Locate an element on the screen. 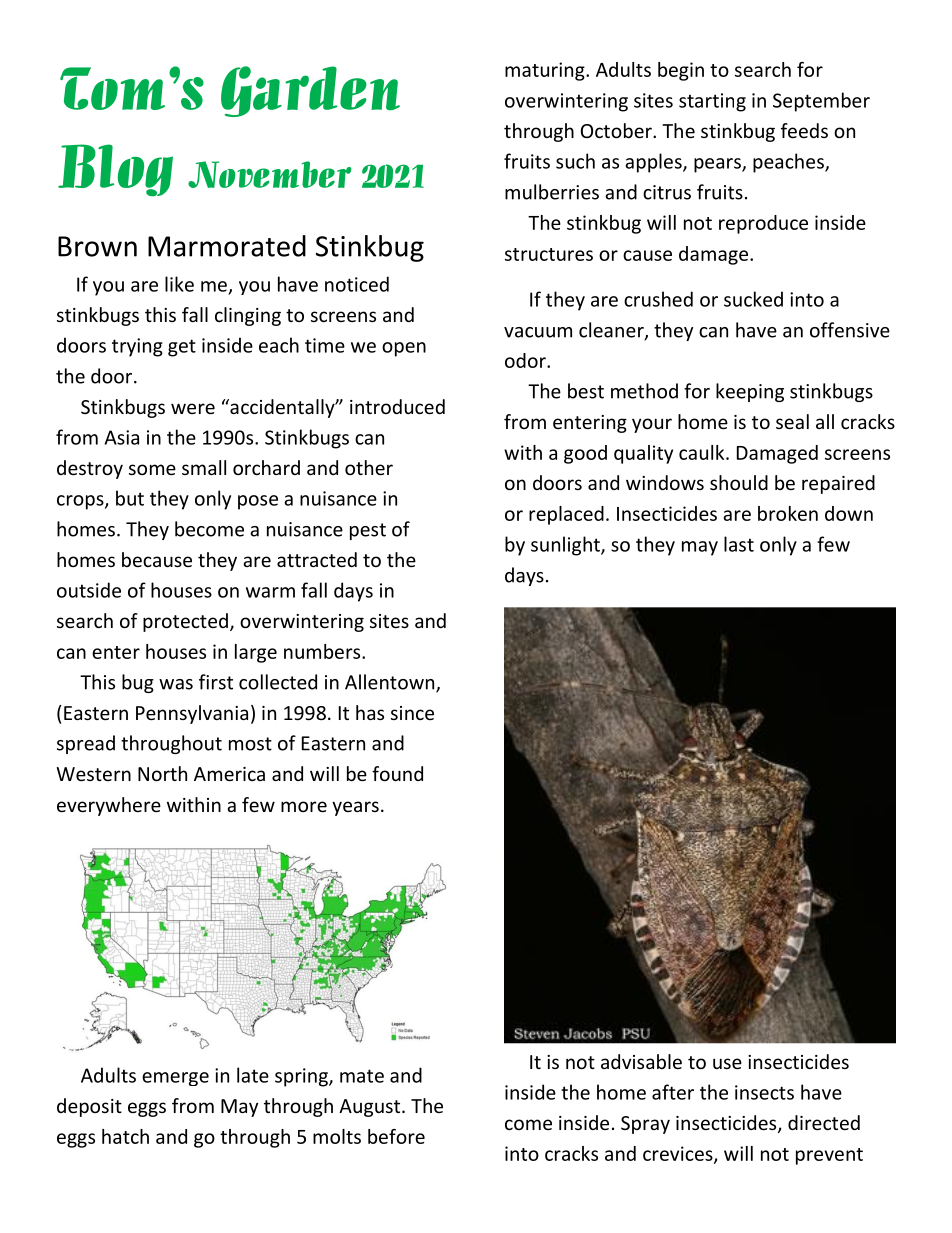 The image size is (952, 1233). maturing is located at coordinates (546, 71).
